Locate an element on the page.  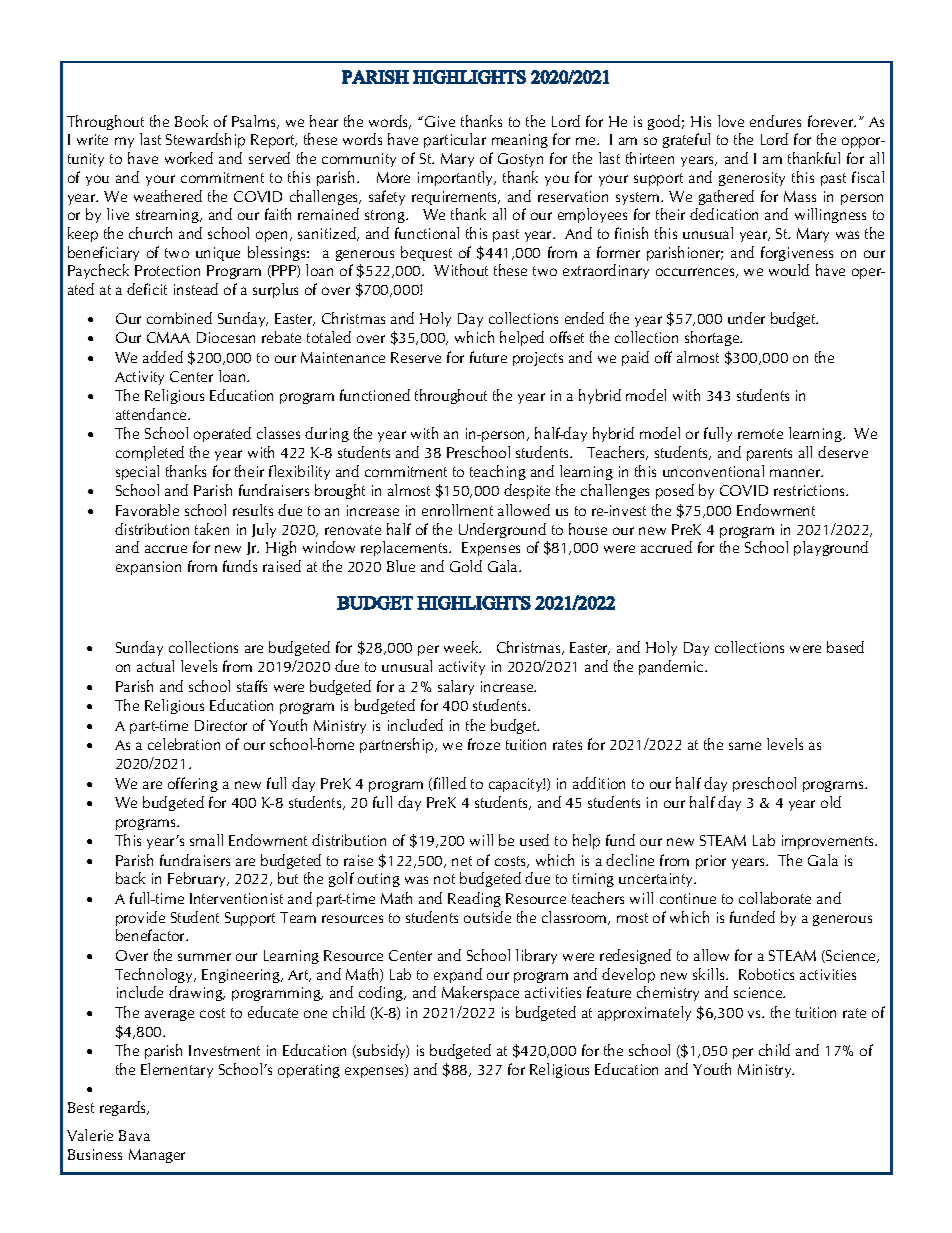
generosity is located at coordinates (752, 179).
